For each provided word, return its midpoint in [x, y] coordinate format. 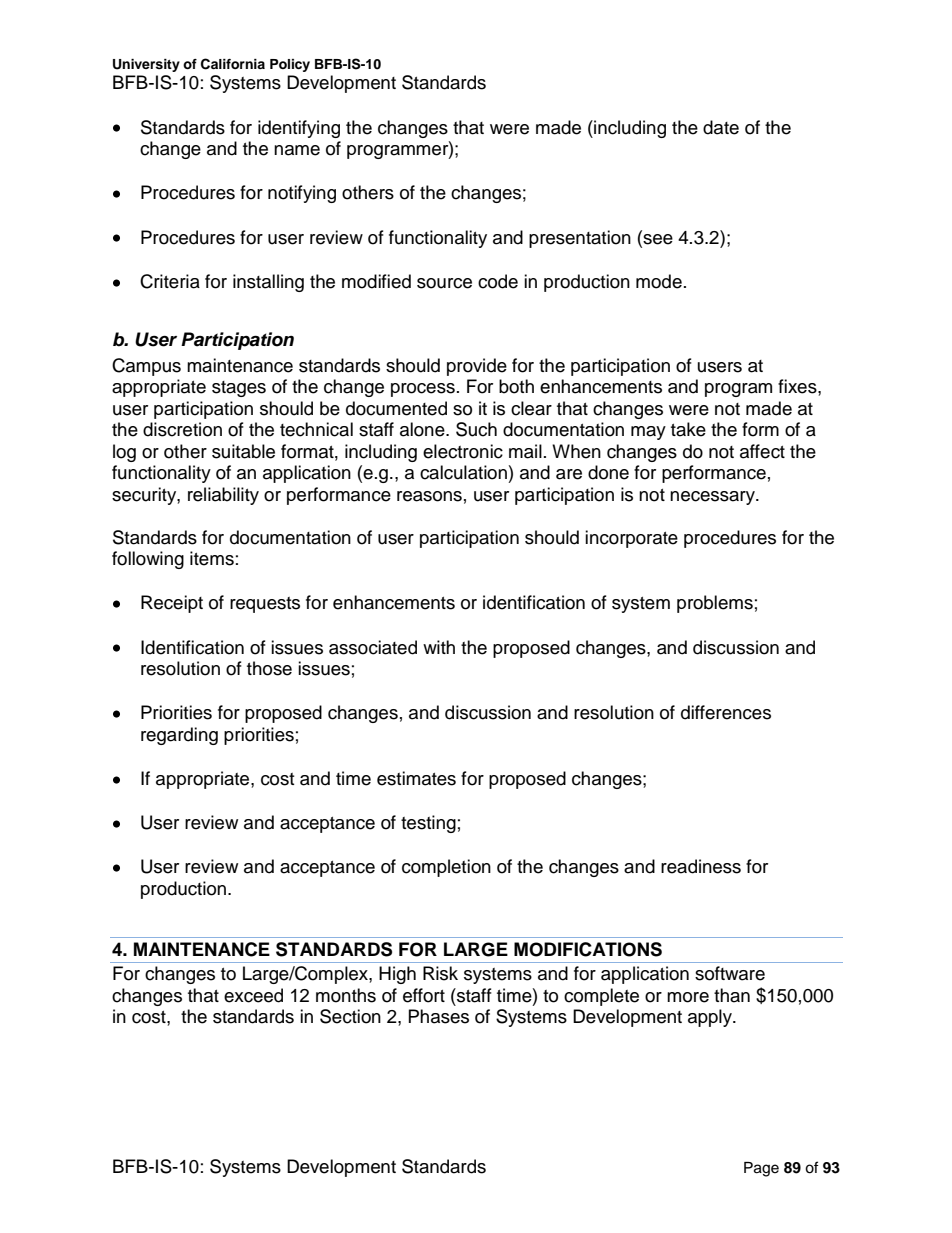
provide [477, 367]
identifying [299, 129]
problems [715, 604]
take [688, 429]
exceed [253, 995]
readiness [701, 866]
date [721, 127]
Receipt [172, 604]
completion [446, 868]
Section [350, 1016]
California [233, 64]
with [439, 647]
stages [239, 389]
